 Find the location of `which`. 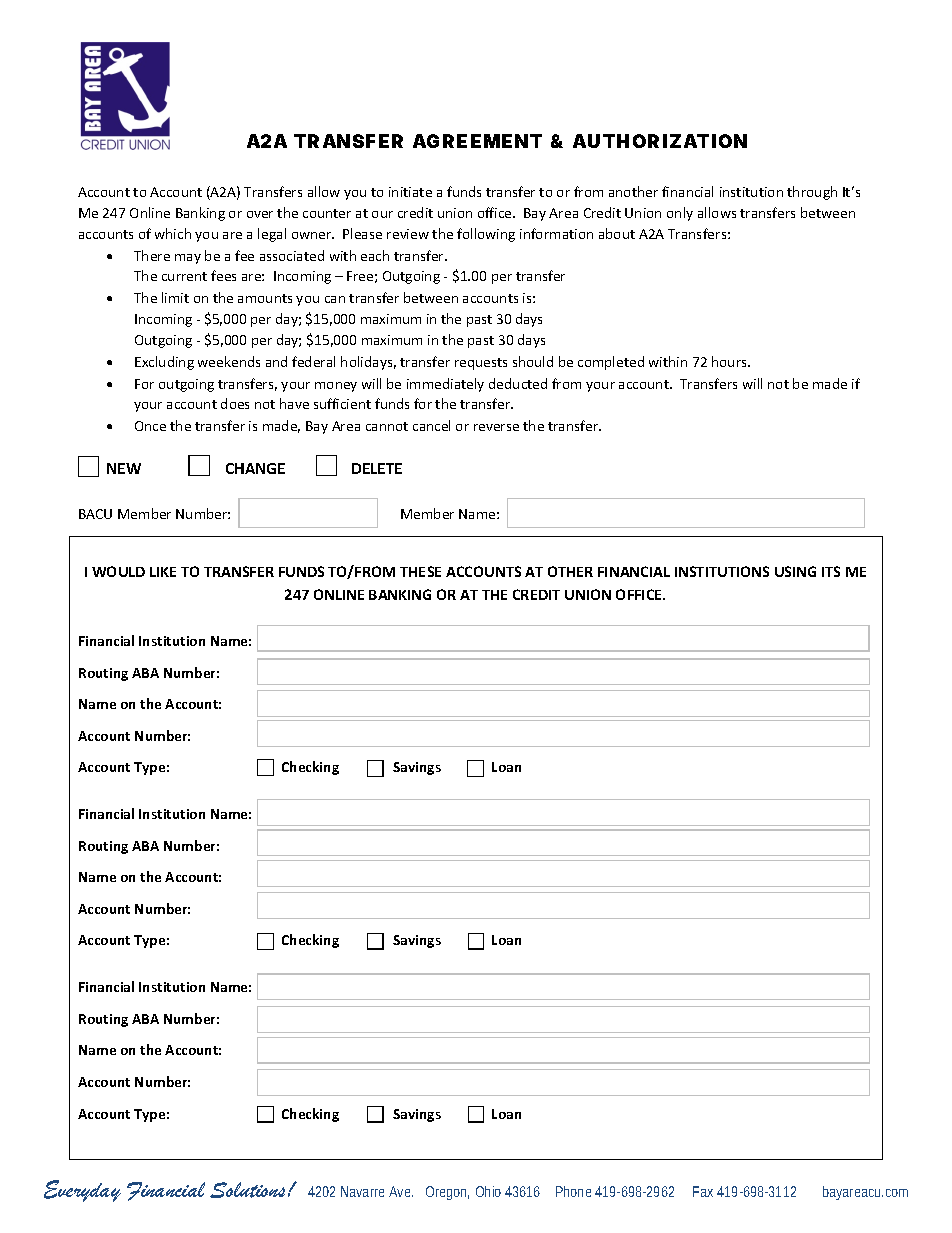

which is located at coordinates (173, 233).
